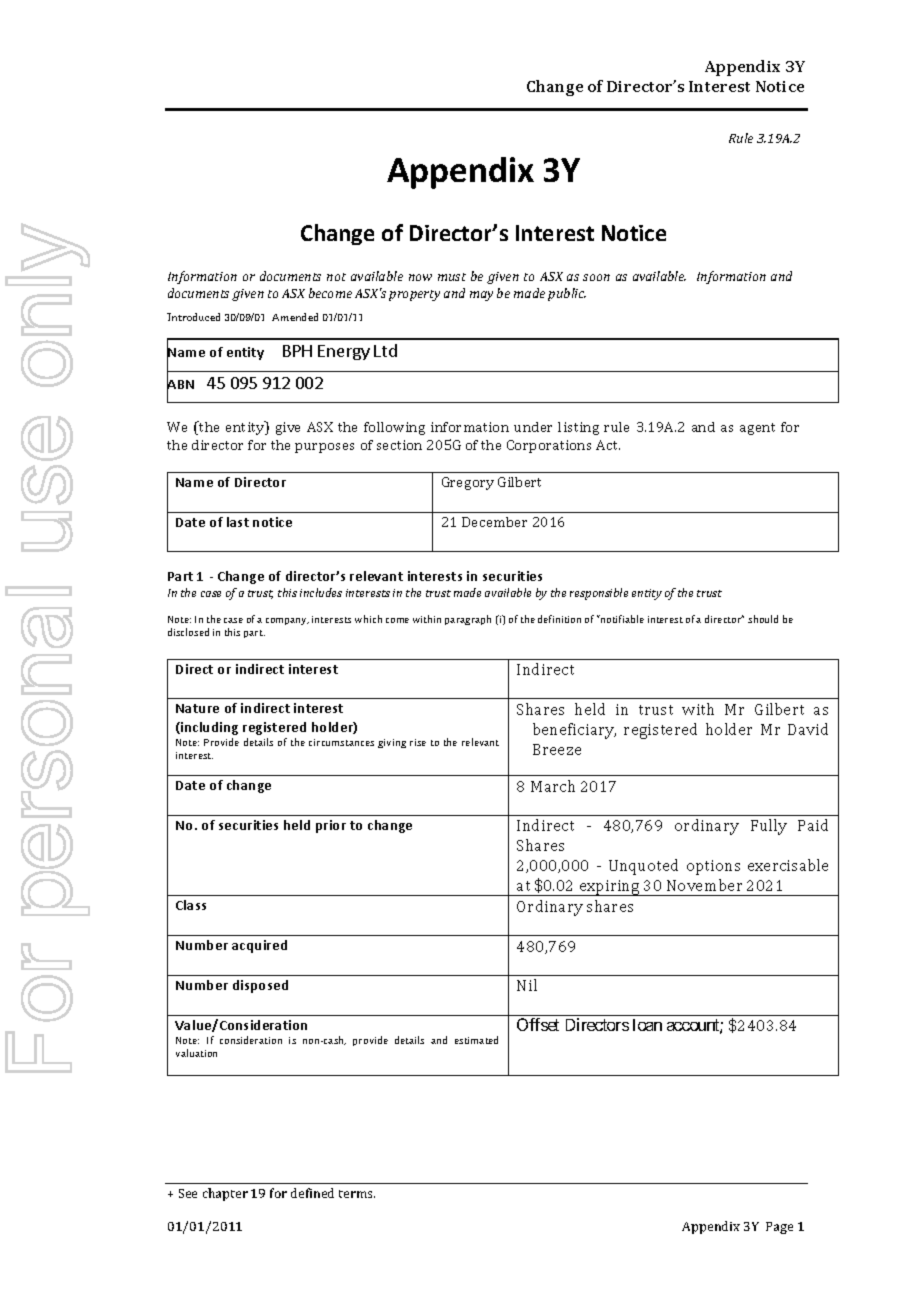 Image resolution: width=924 pixels, height=1307 pixels. I want to click on Amended, so click(295, 317).
